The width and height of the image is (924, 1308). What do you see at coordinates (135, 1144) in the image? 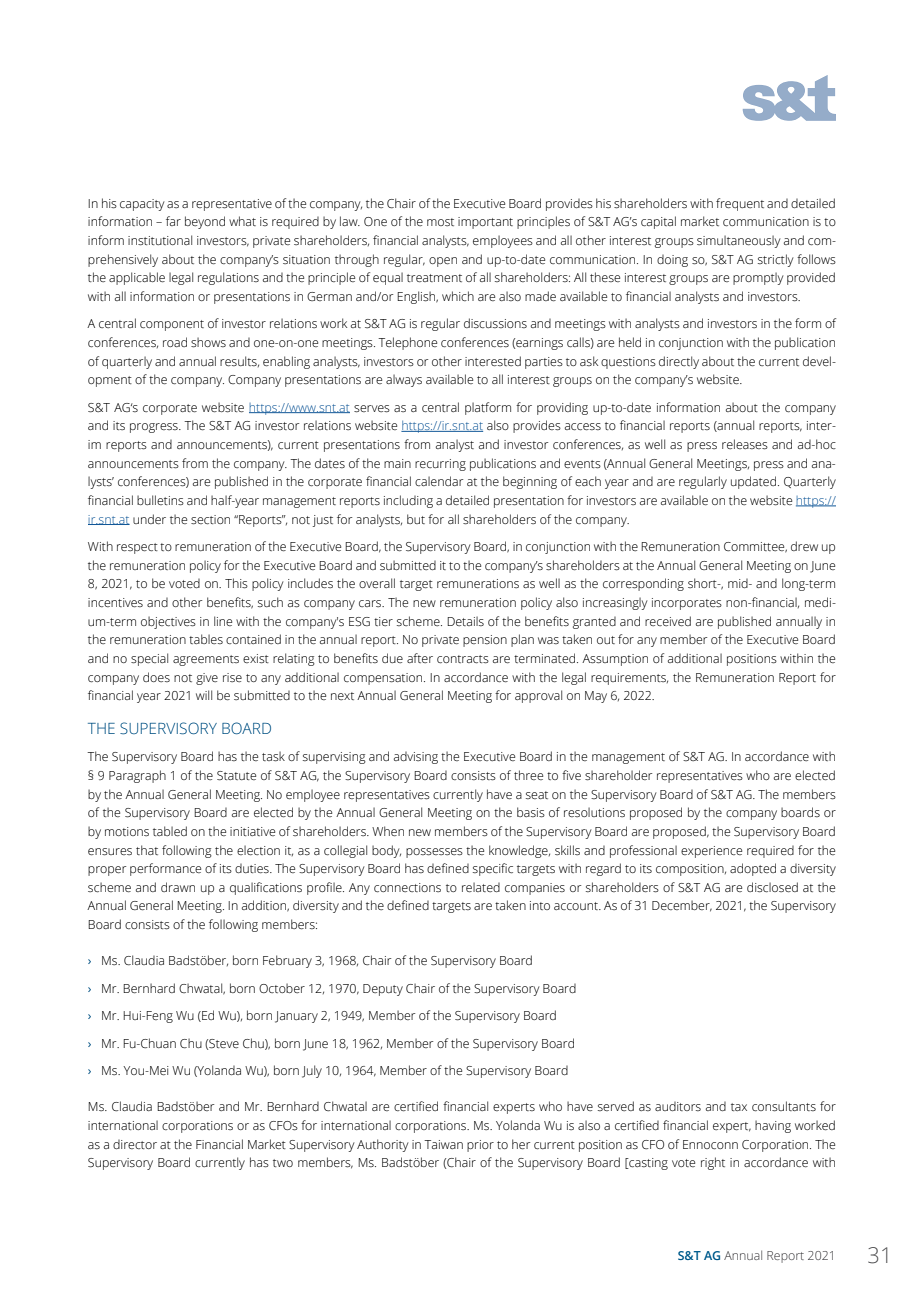
I see `director` at bounding box center [135, 1144].
